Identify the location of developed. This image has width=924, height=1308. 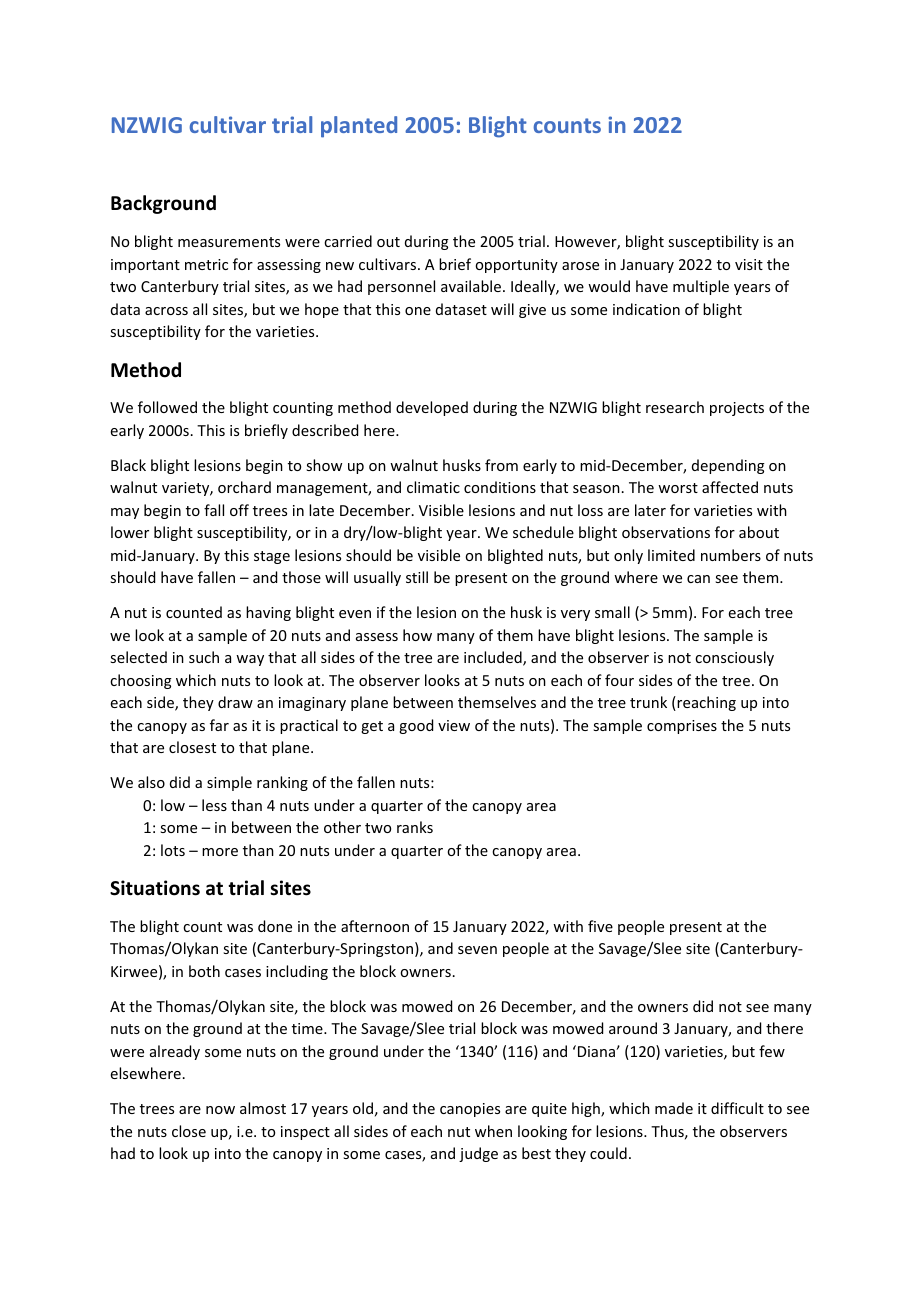
(432, 408).
